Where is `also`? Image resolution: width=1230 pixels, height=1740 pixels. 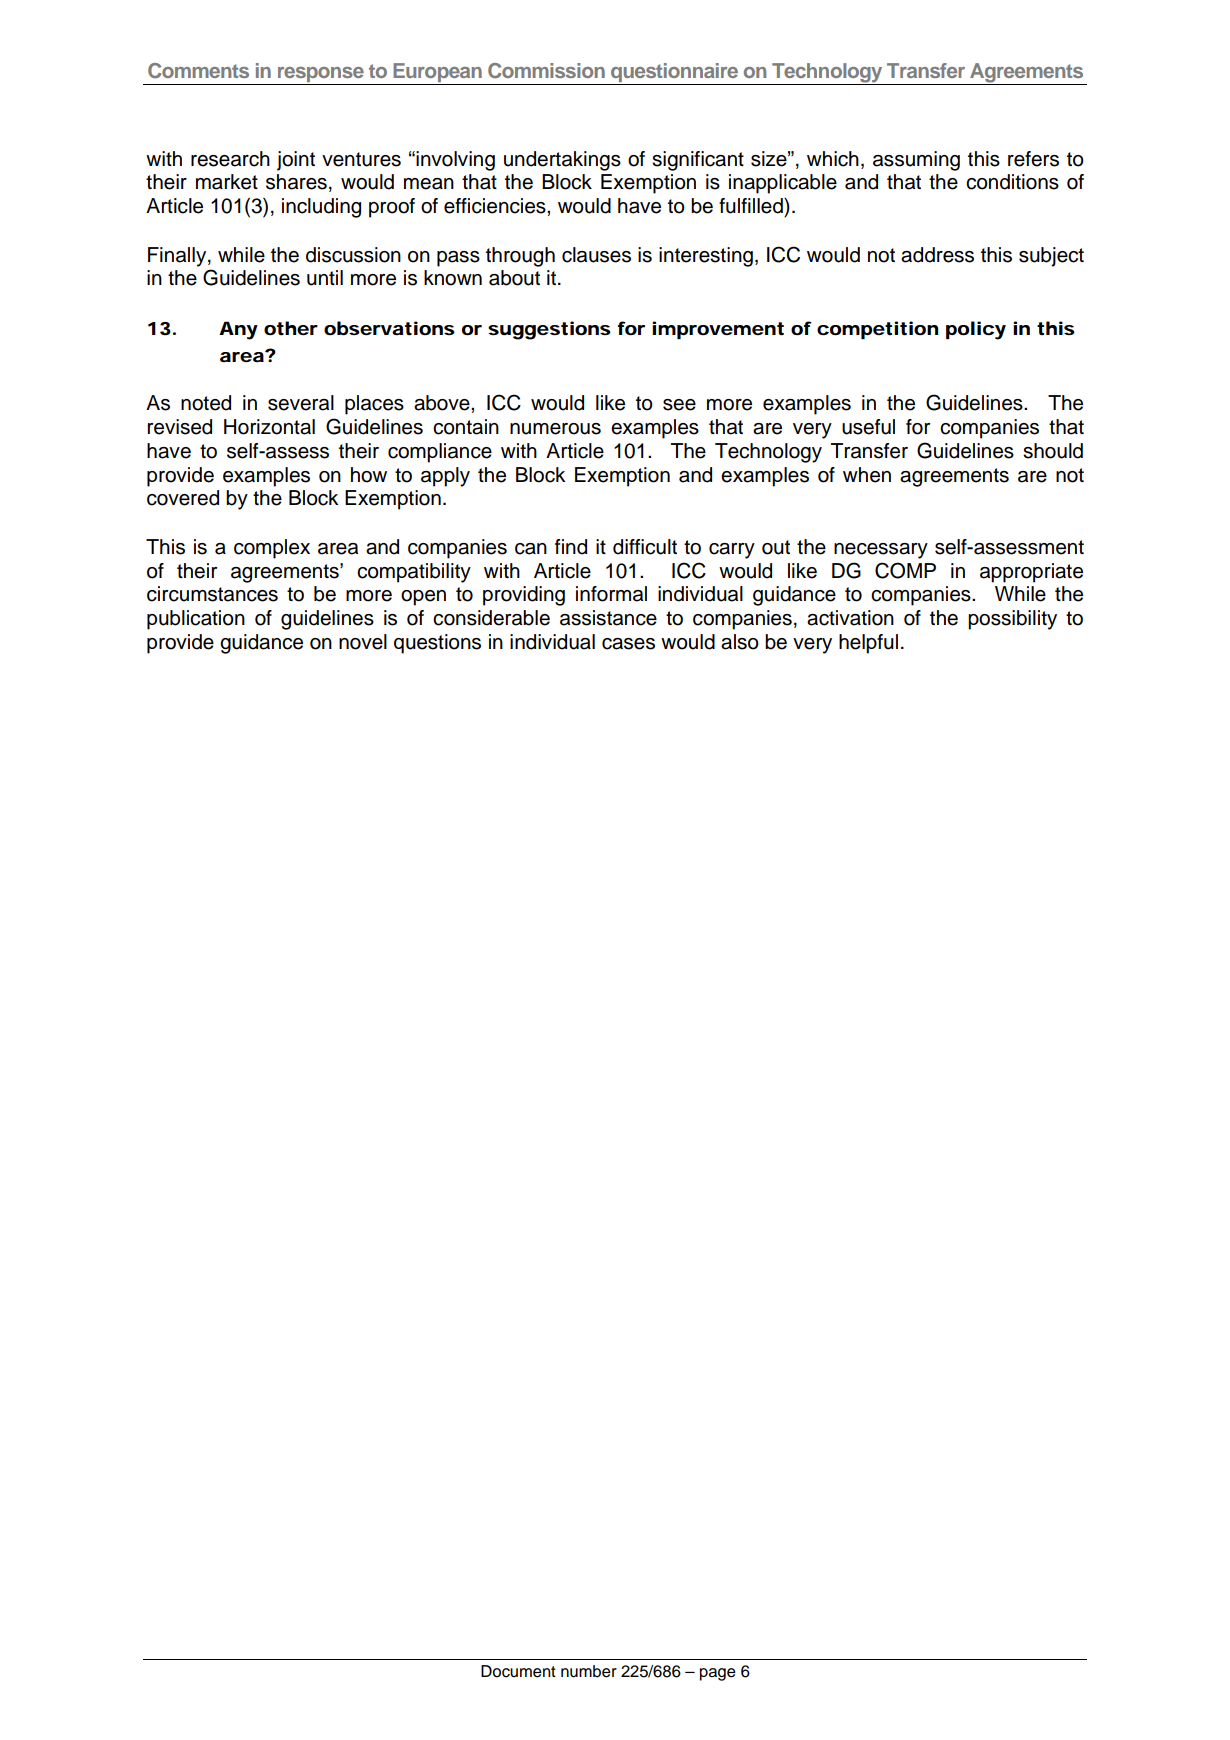 also is located at coordinates (740, 642).
